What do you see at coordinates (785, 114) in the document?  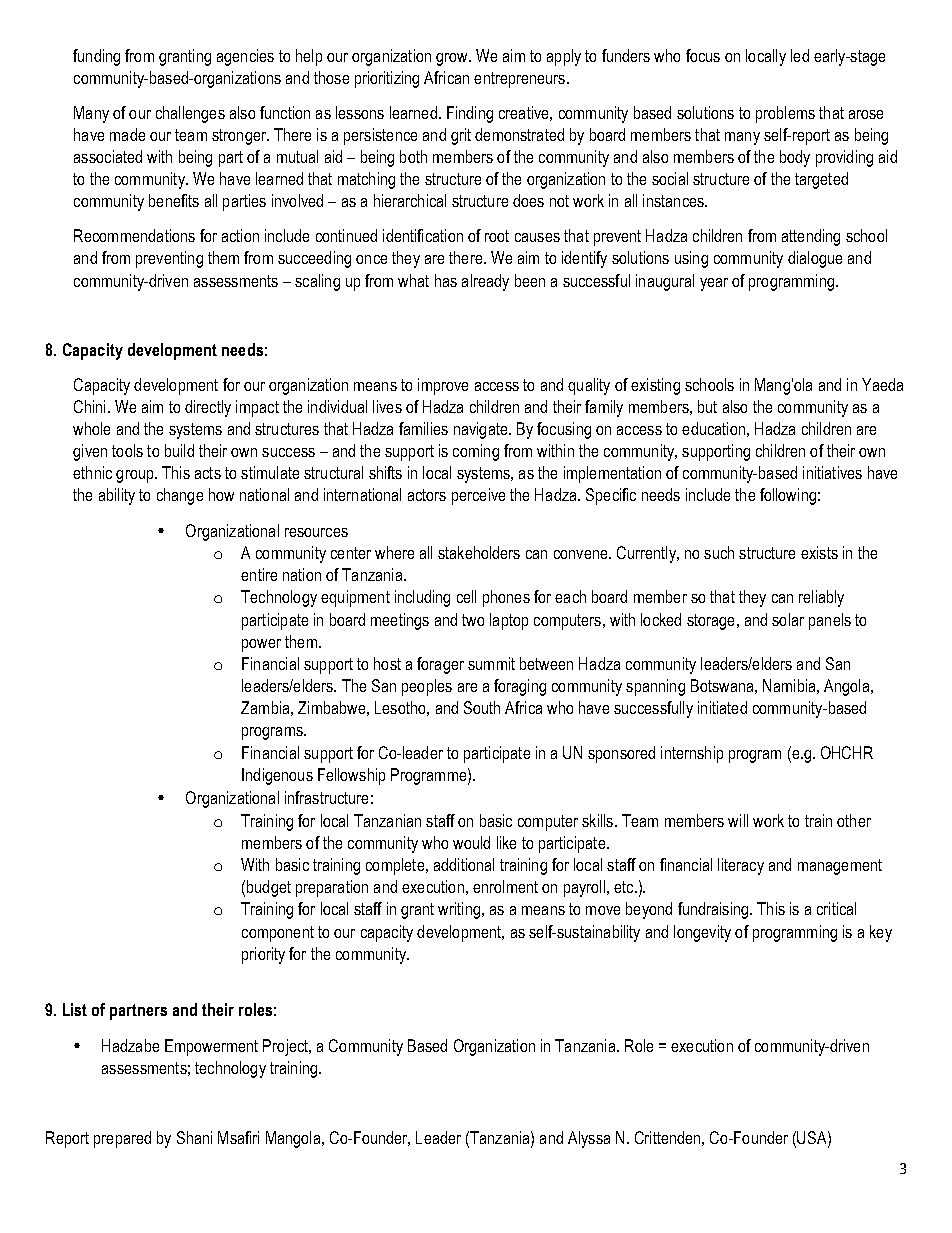 I see `problems` at bounding box center [785, 114].
